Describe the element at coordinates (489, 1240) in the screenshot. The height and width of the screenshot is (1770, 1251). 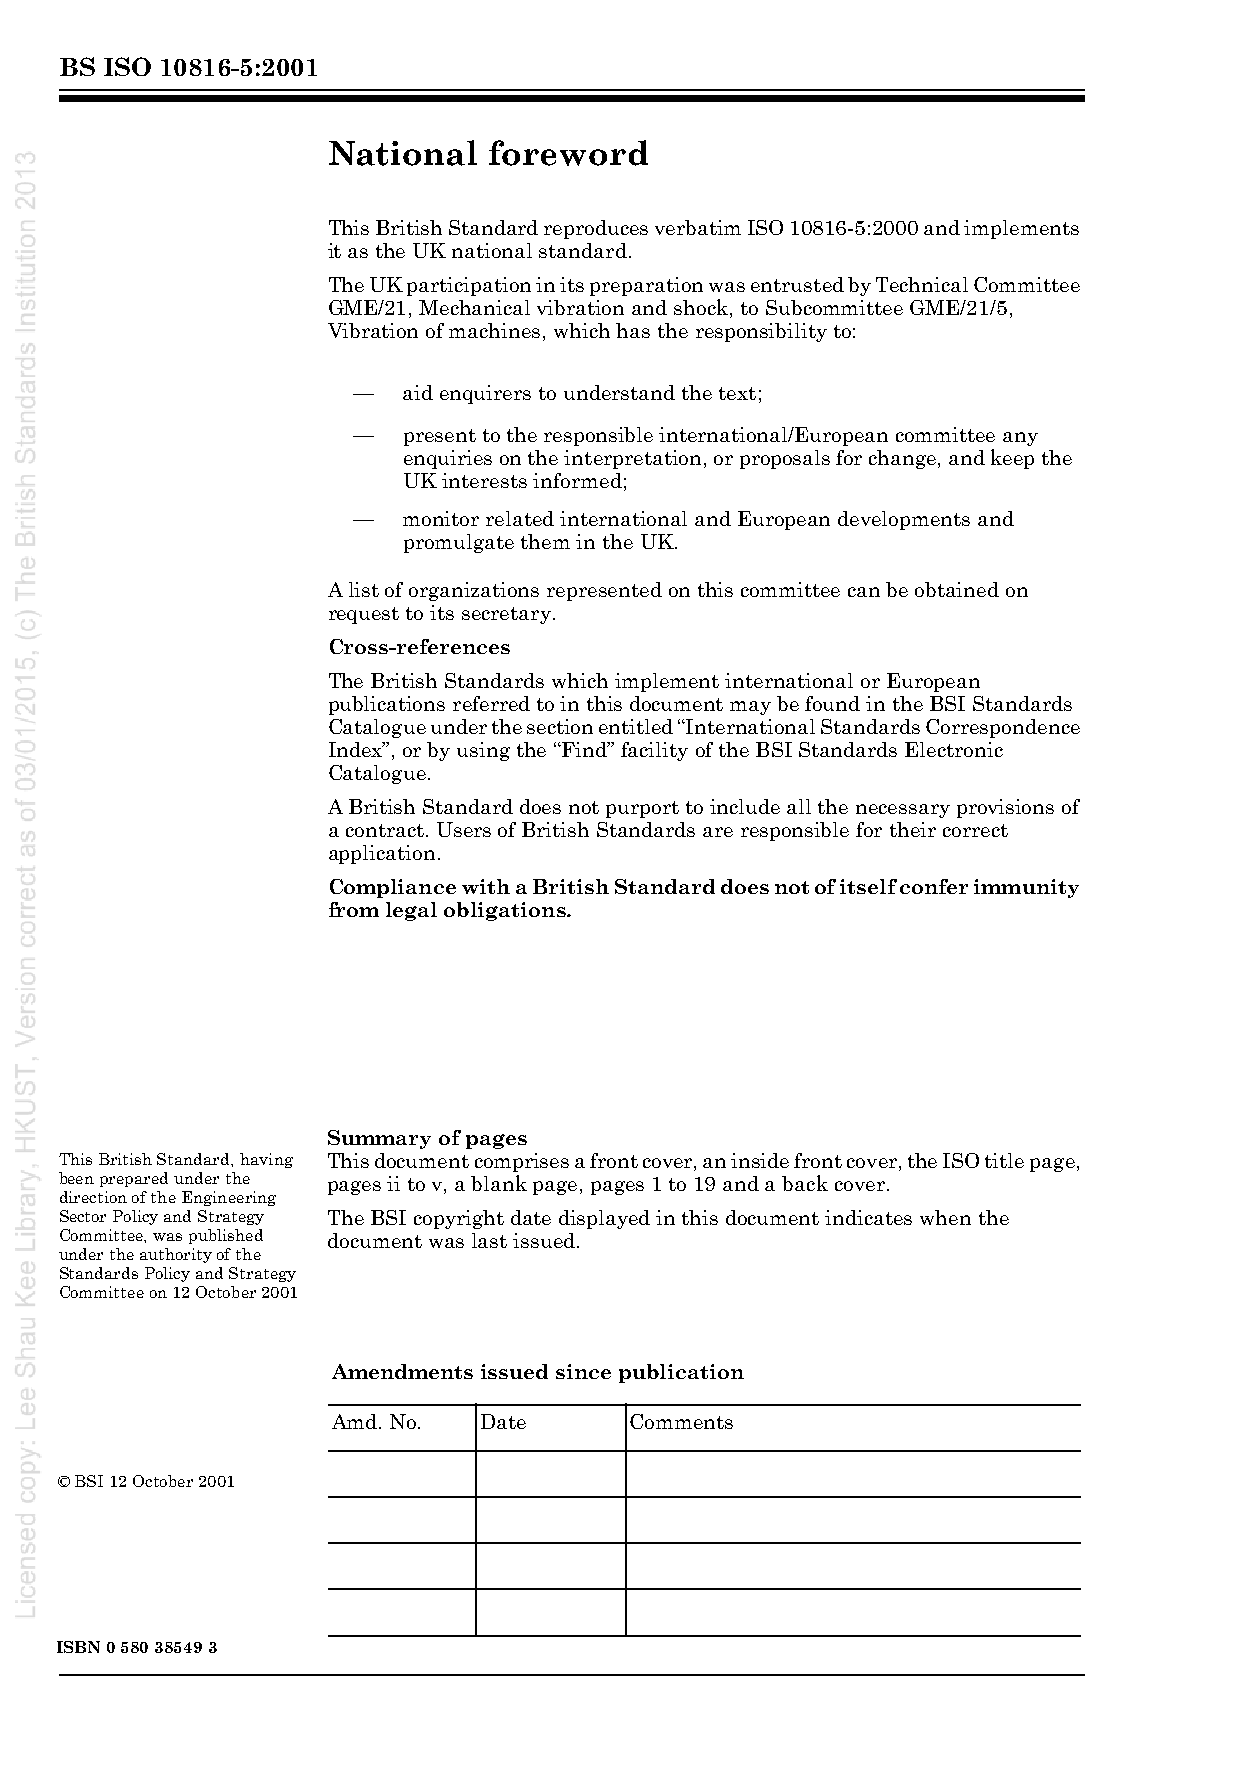
I see `last` at that location.
